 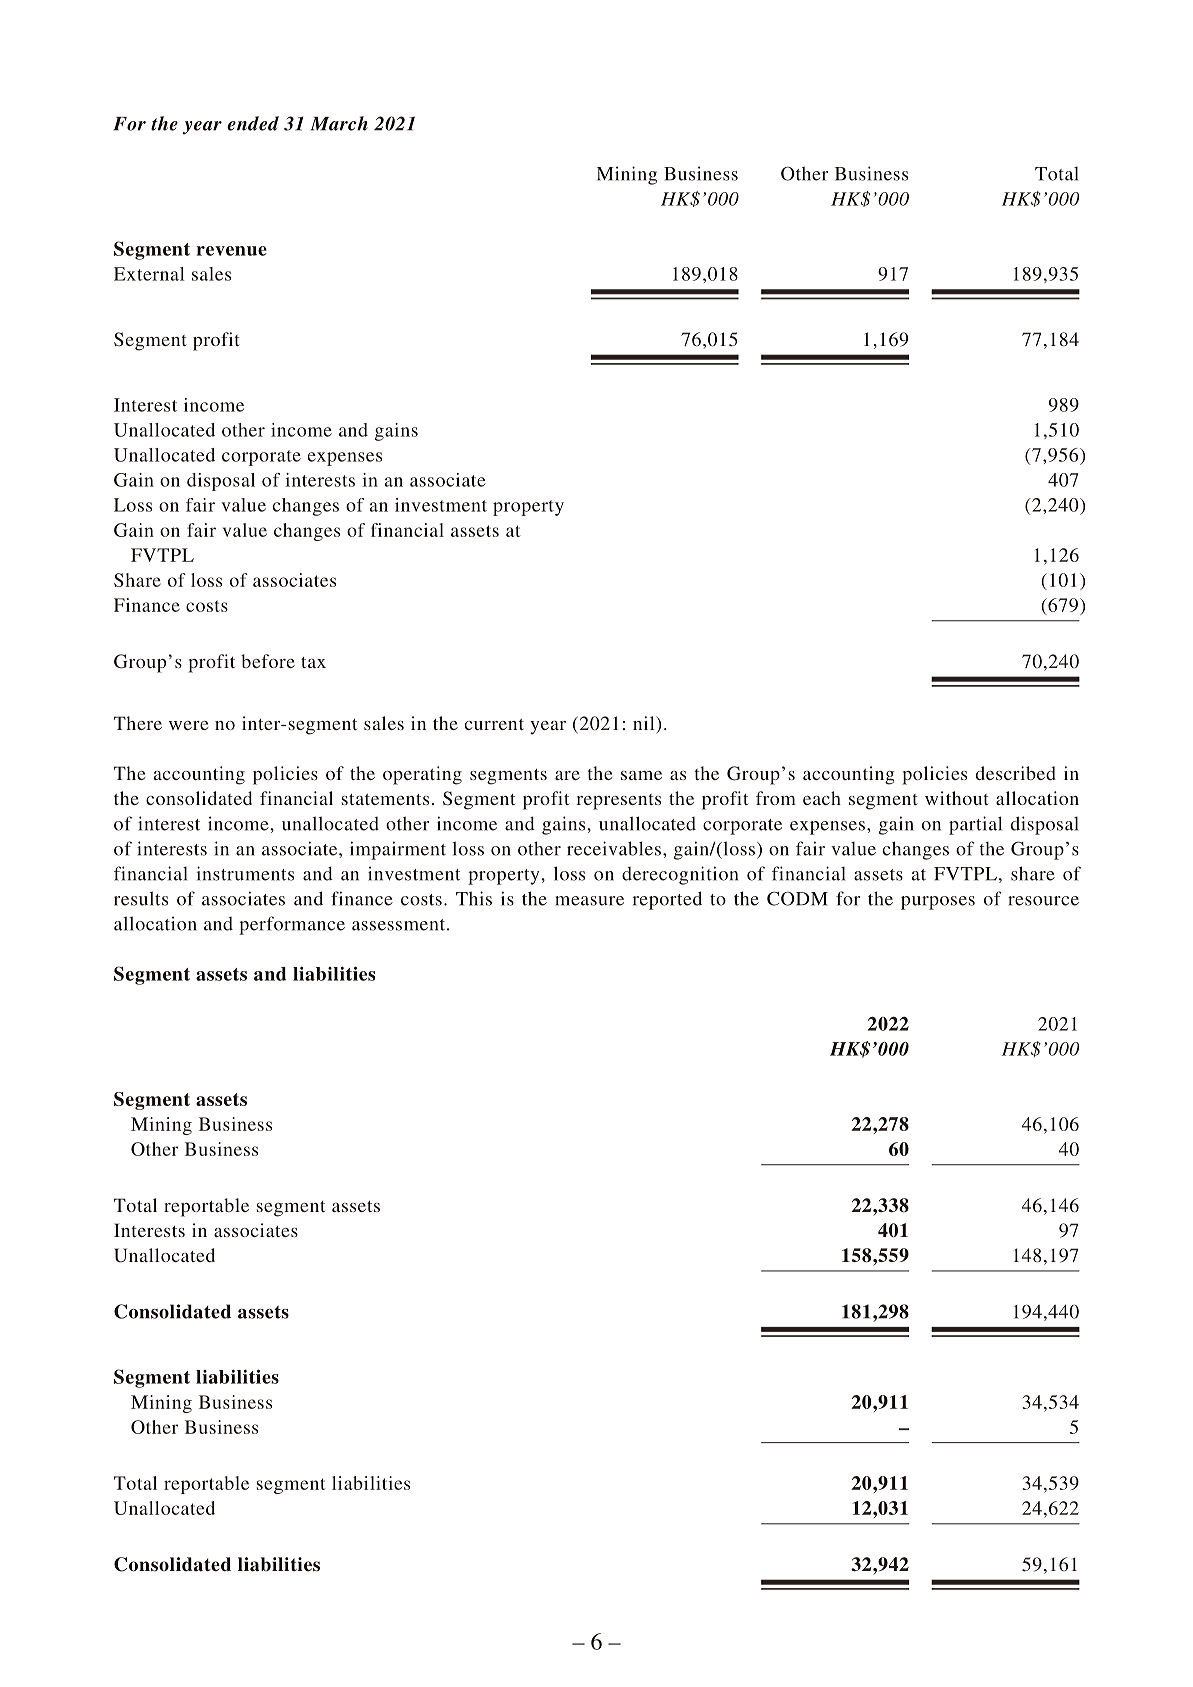 What do you see at coordinates (231, 251) in the page?
I see `revenue` at bounding box center [231, 251].
